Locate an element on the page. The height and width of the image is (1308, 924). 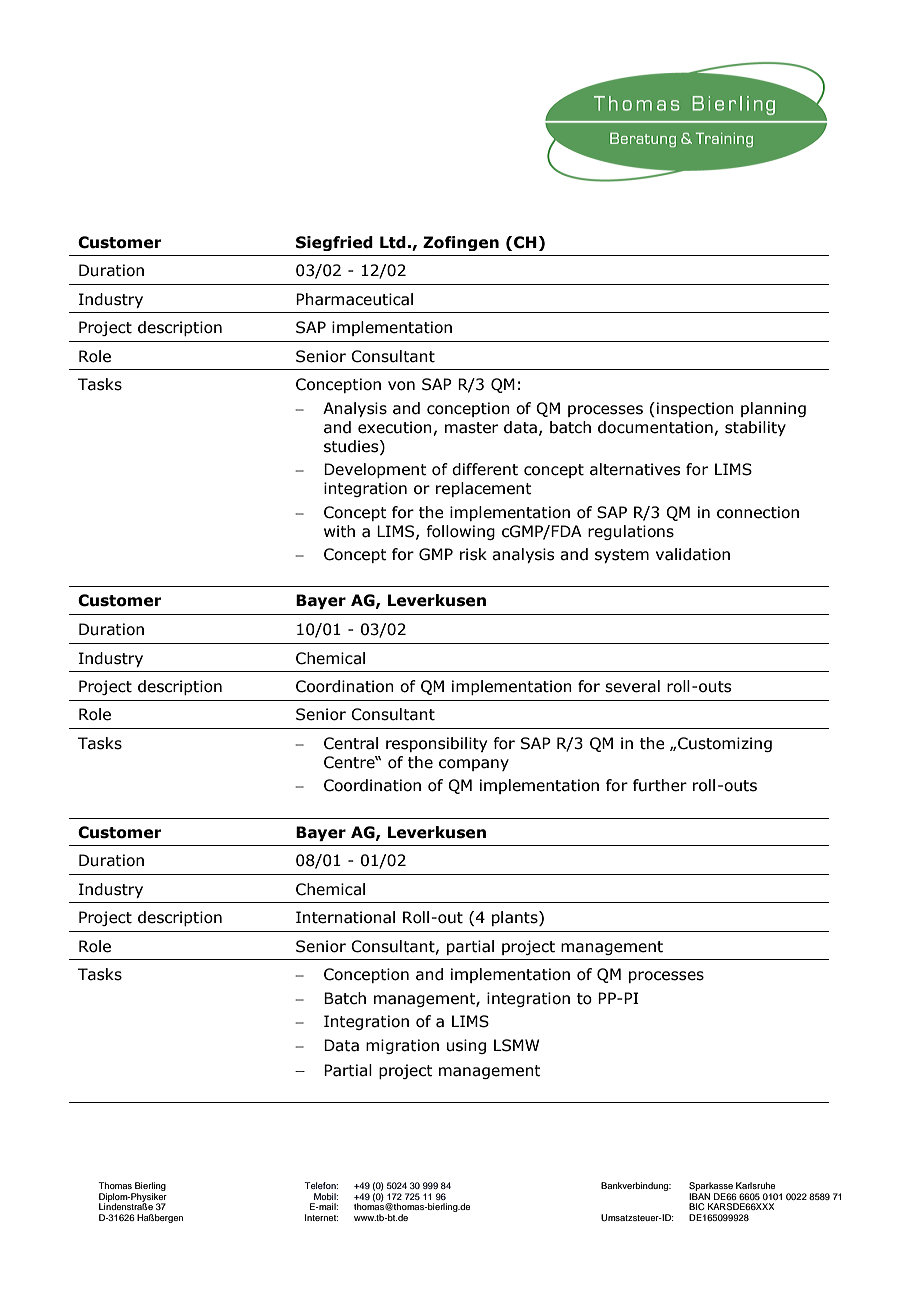
replacement is located at coordinates (484, 489).
